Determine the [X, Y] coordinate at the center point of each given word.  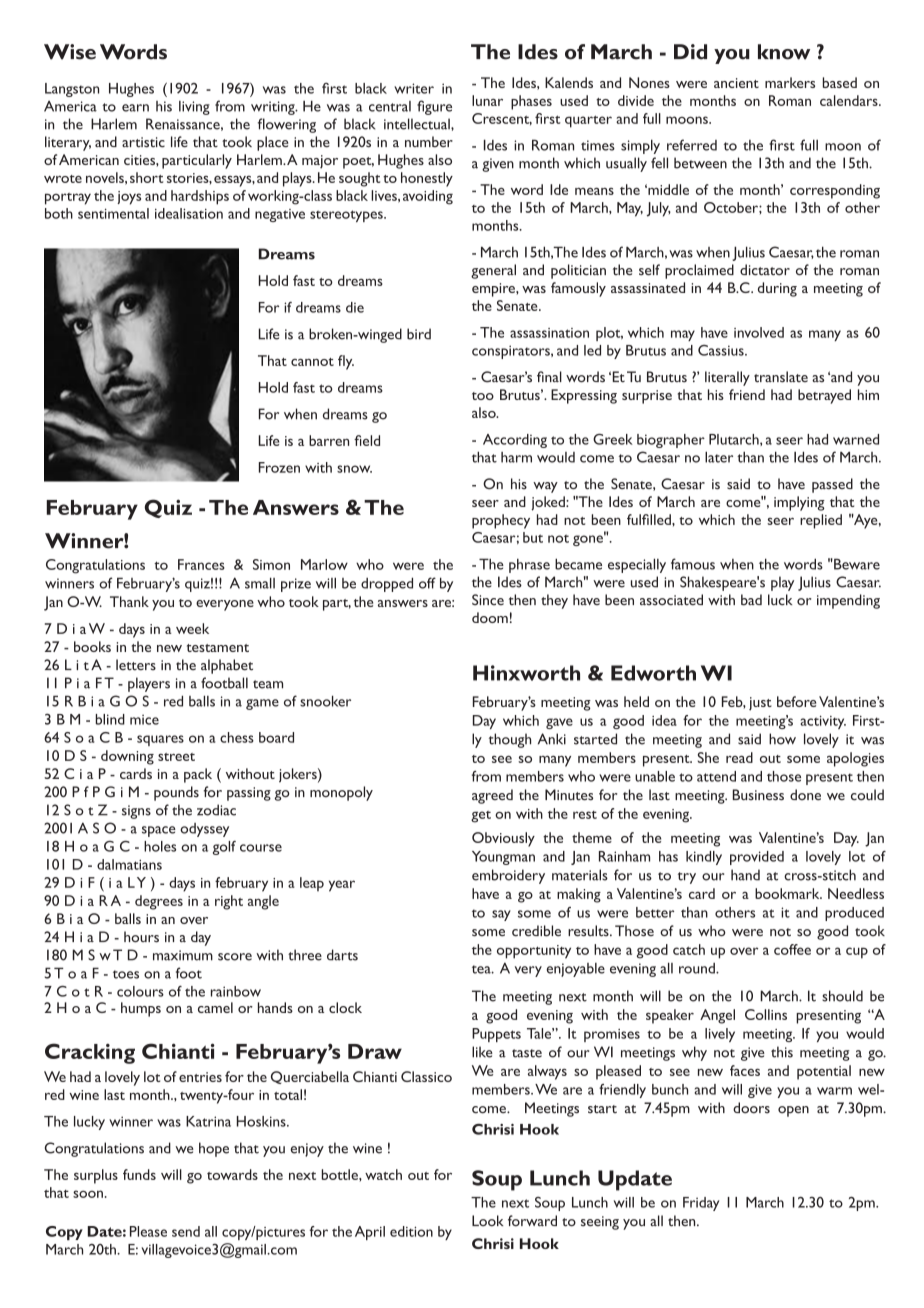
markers [790, 82]
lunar [487, 100]
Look [487, 1221]
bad [751, 600]
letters [136, 665]
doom [490, 617]
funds [139, 1174]
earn [135, 108]
